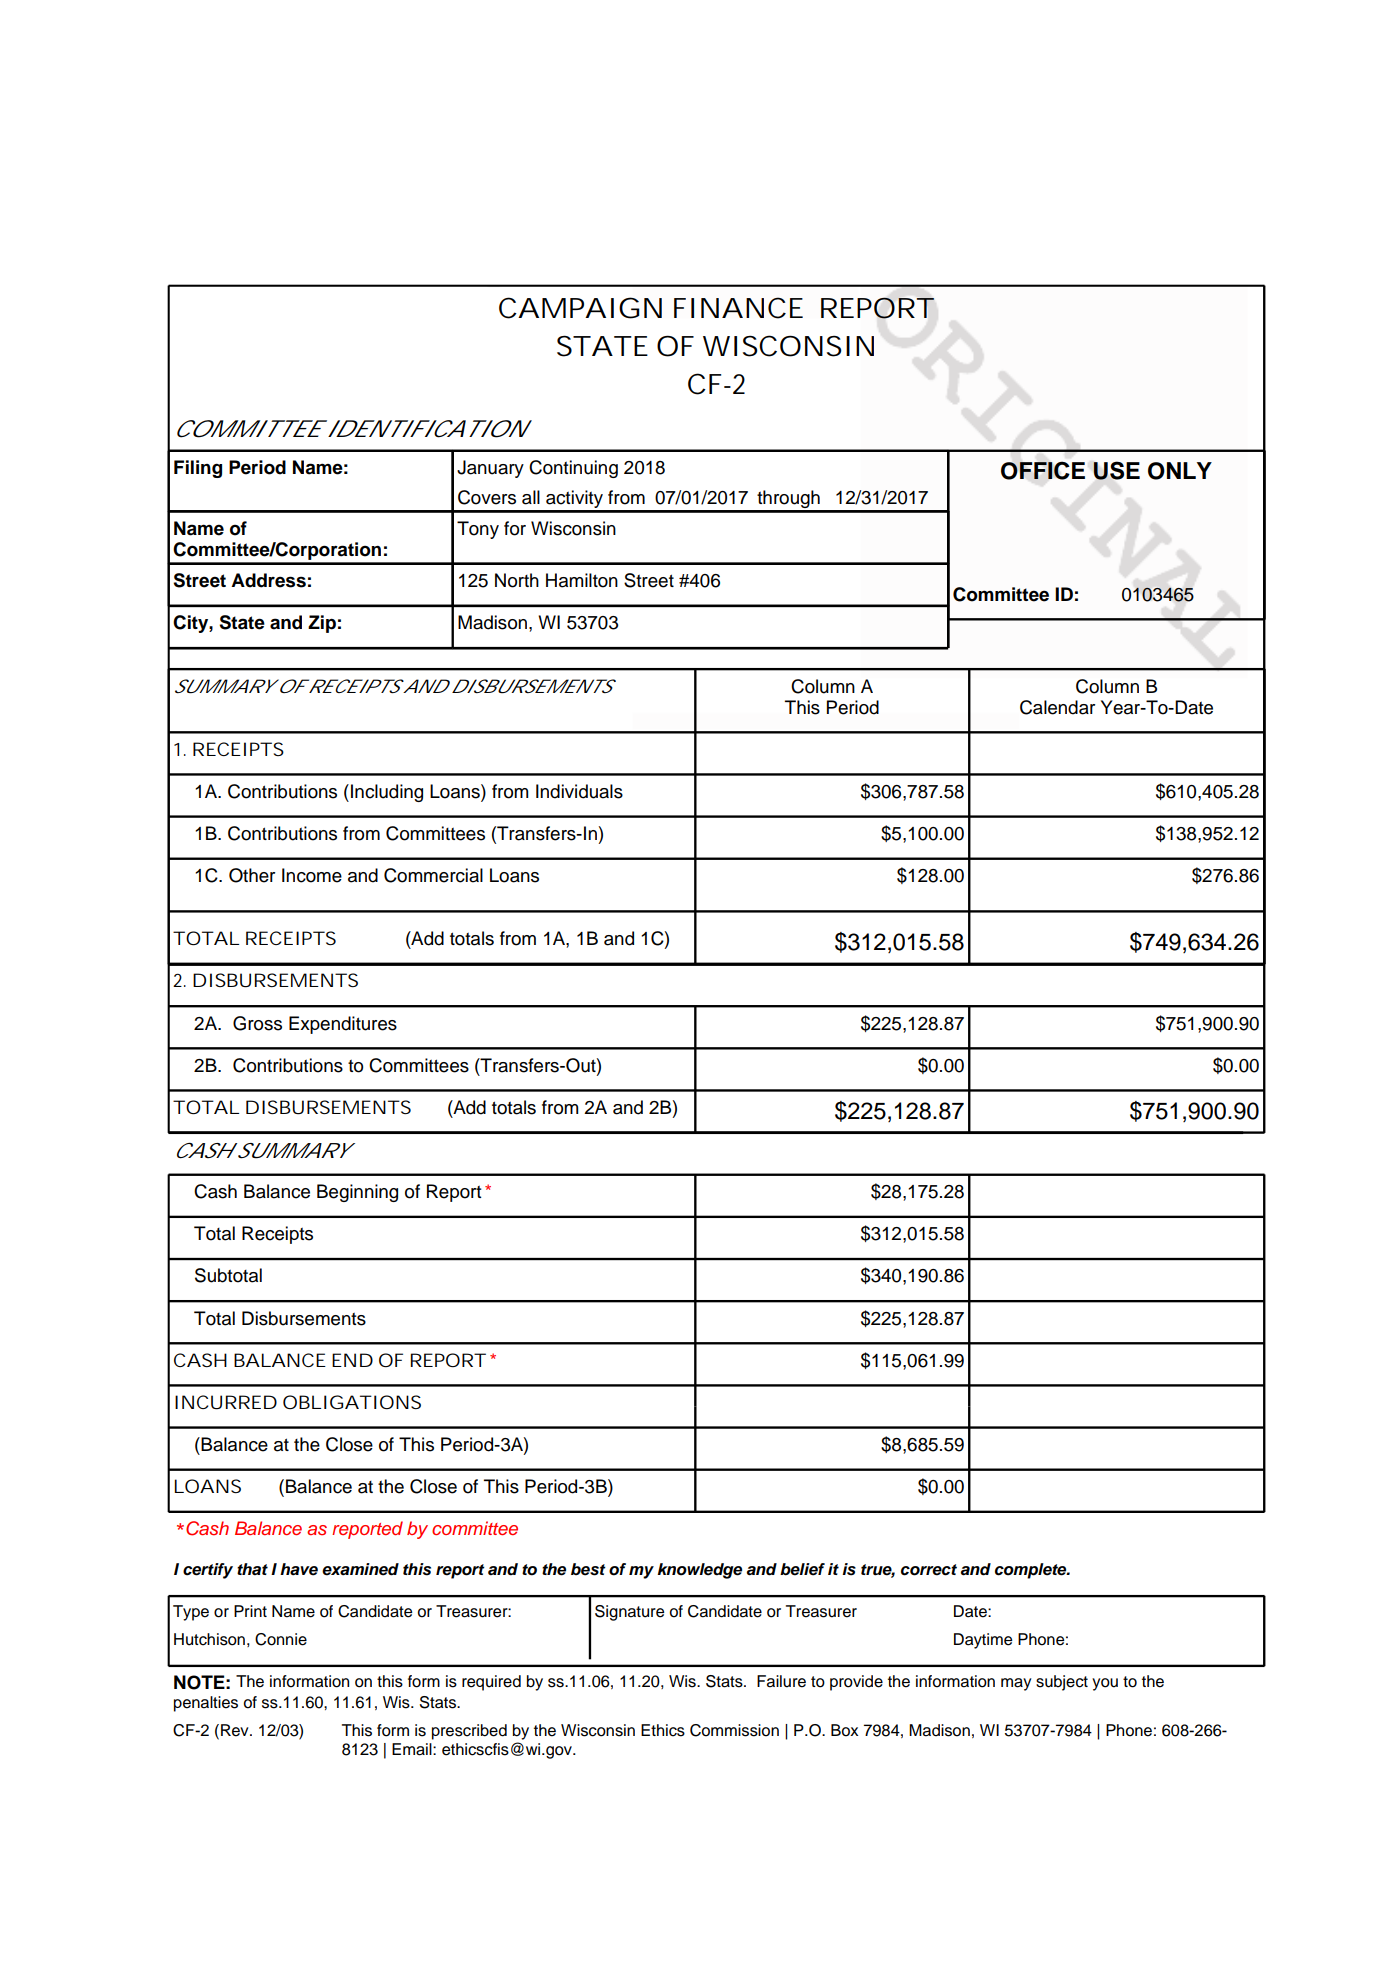  I want to click on OBLIGATIONS, so click(352, 1402).
